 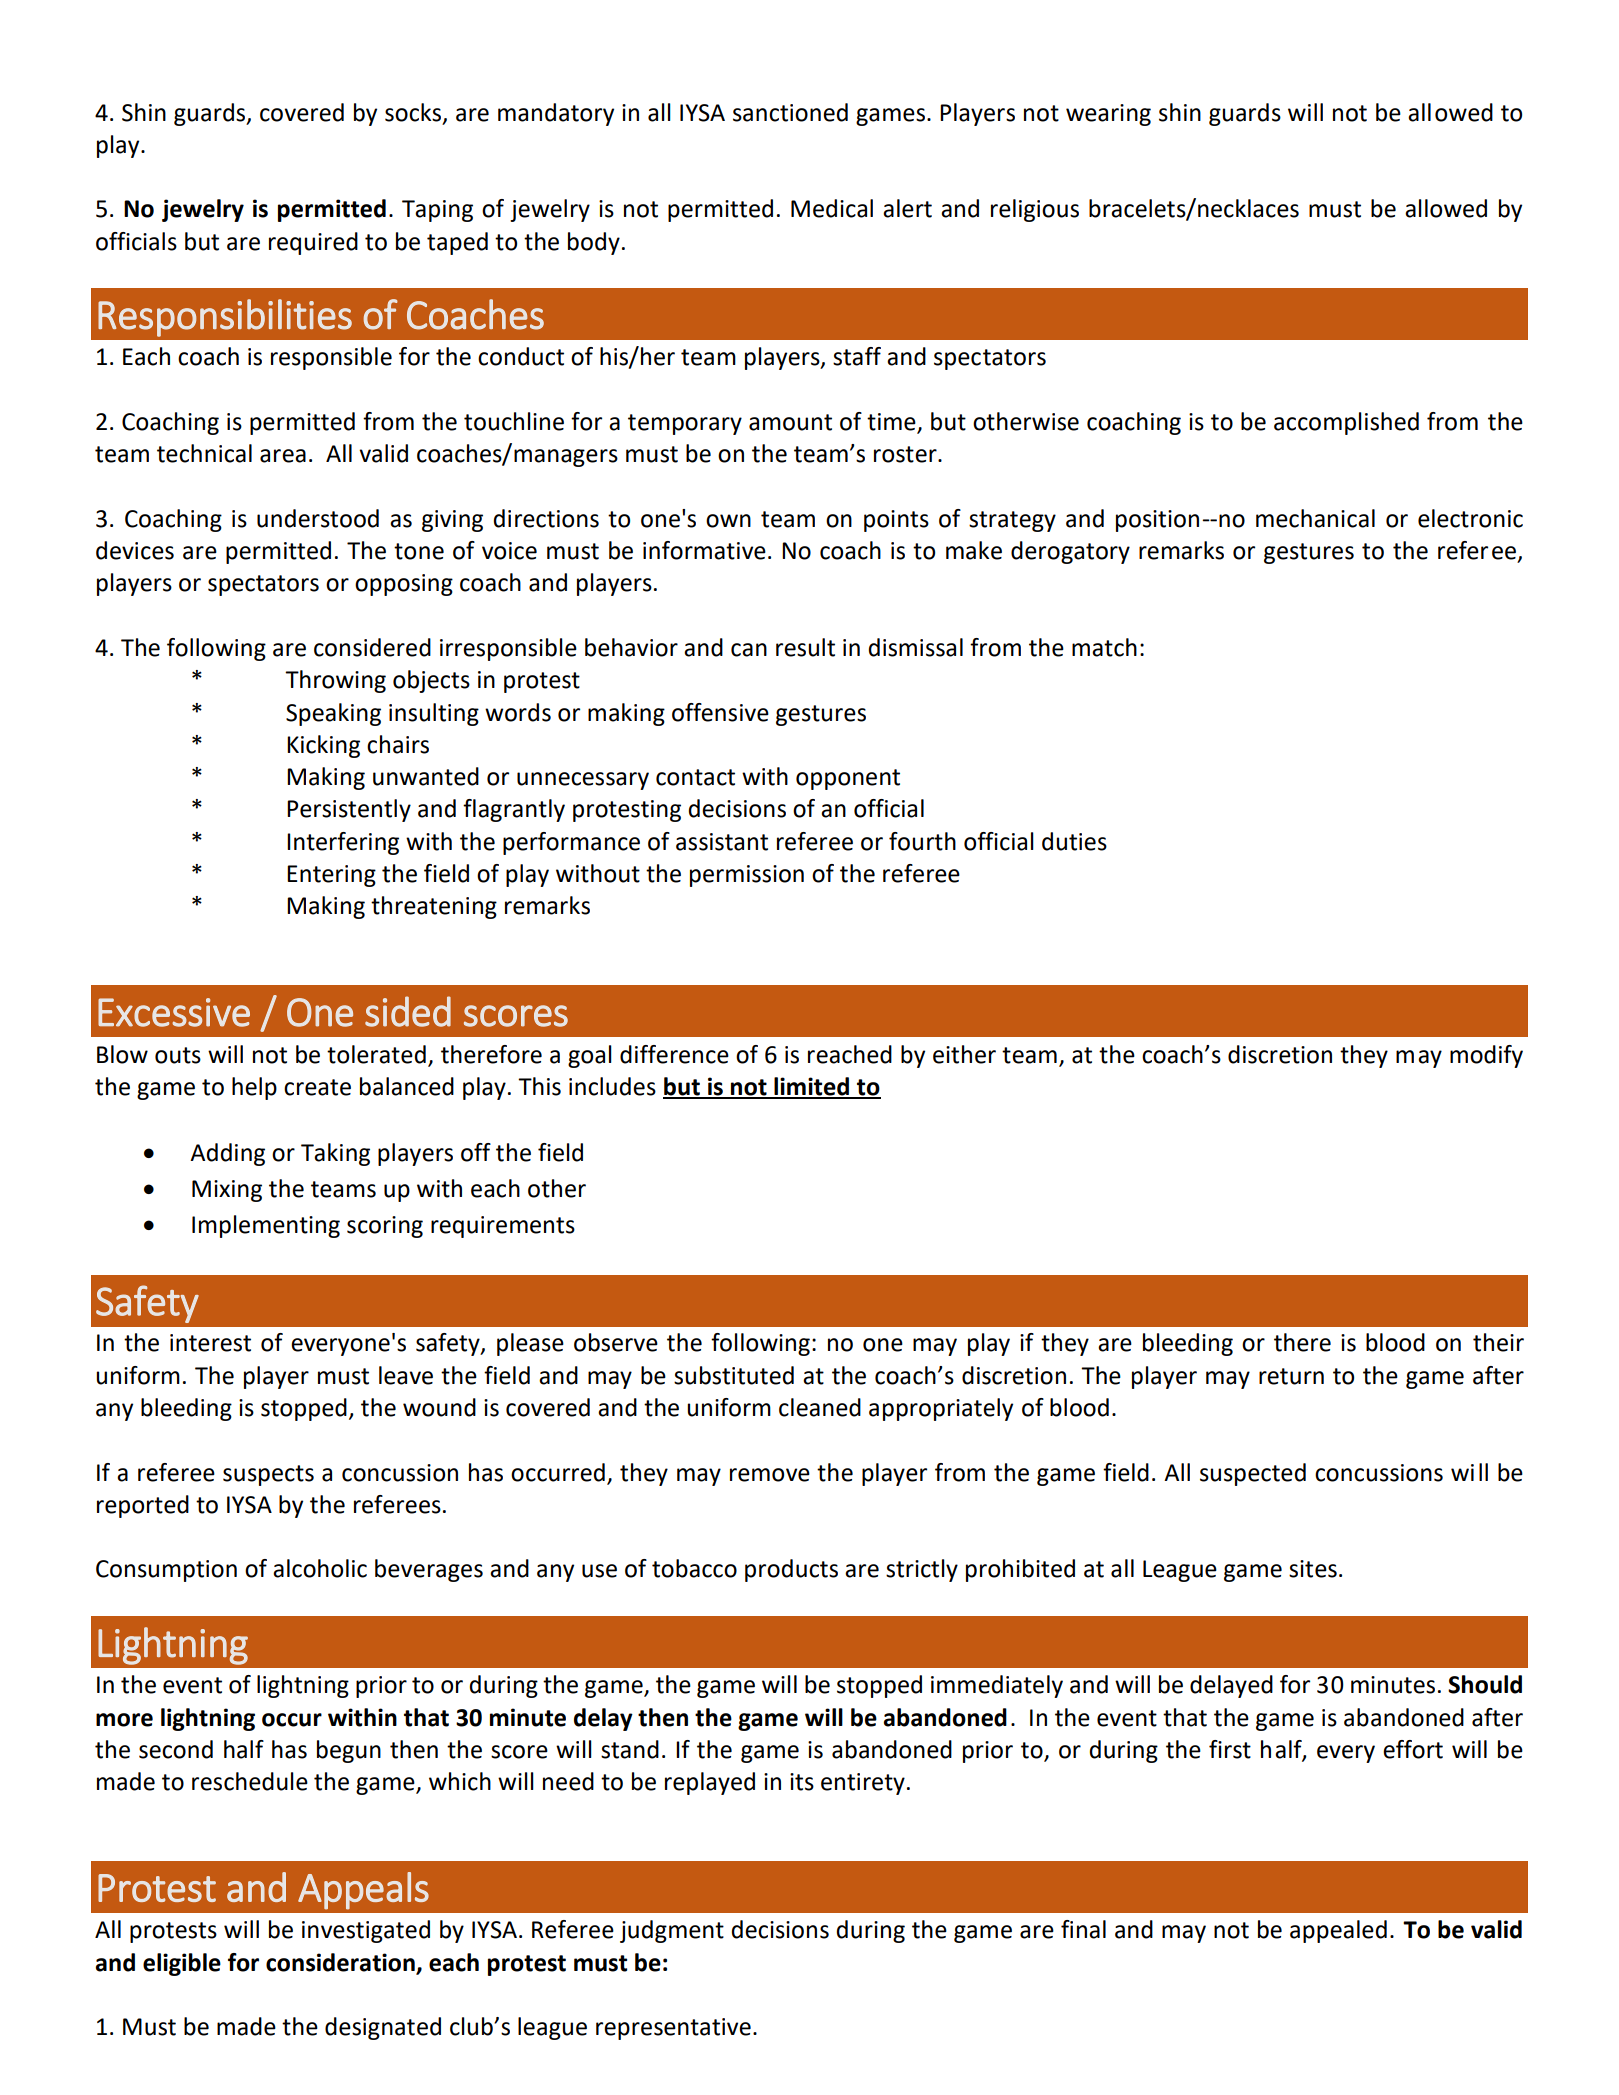 What do you see at coordinates (317, 1087) in the page?
I see `create` at bounding box center [317, 1087].
